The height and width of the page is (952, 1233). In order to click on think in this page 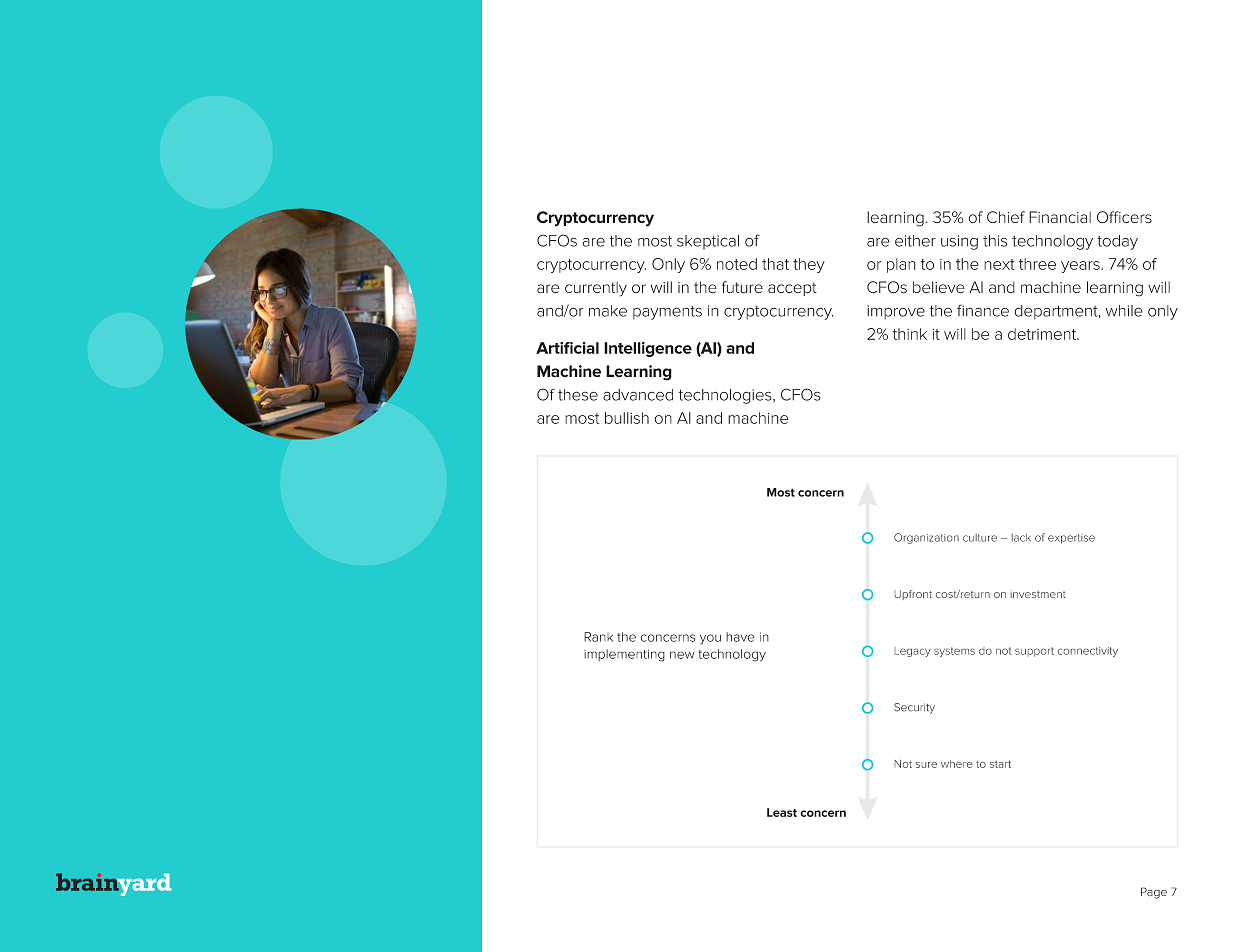, I will do `click(910, 334)`.
